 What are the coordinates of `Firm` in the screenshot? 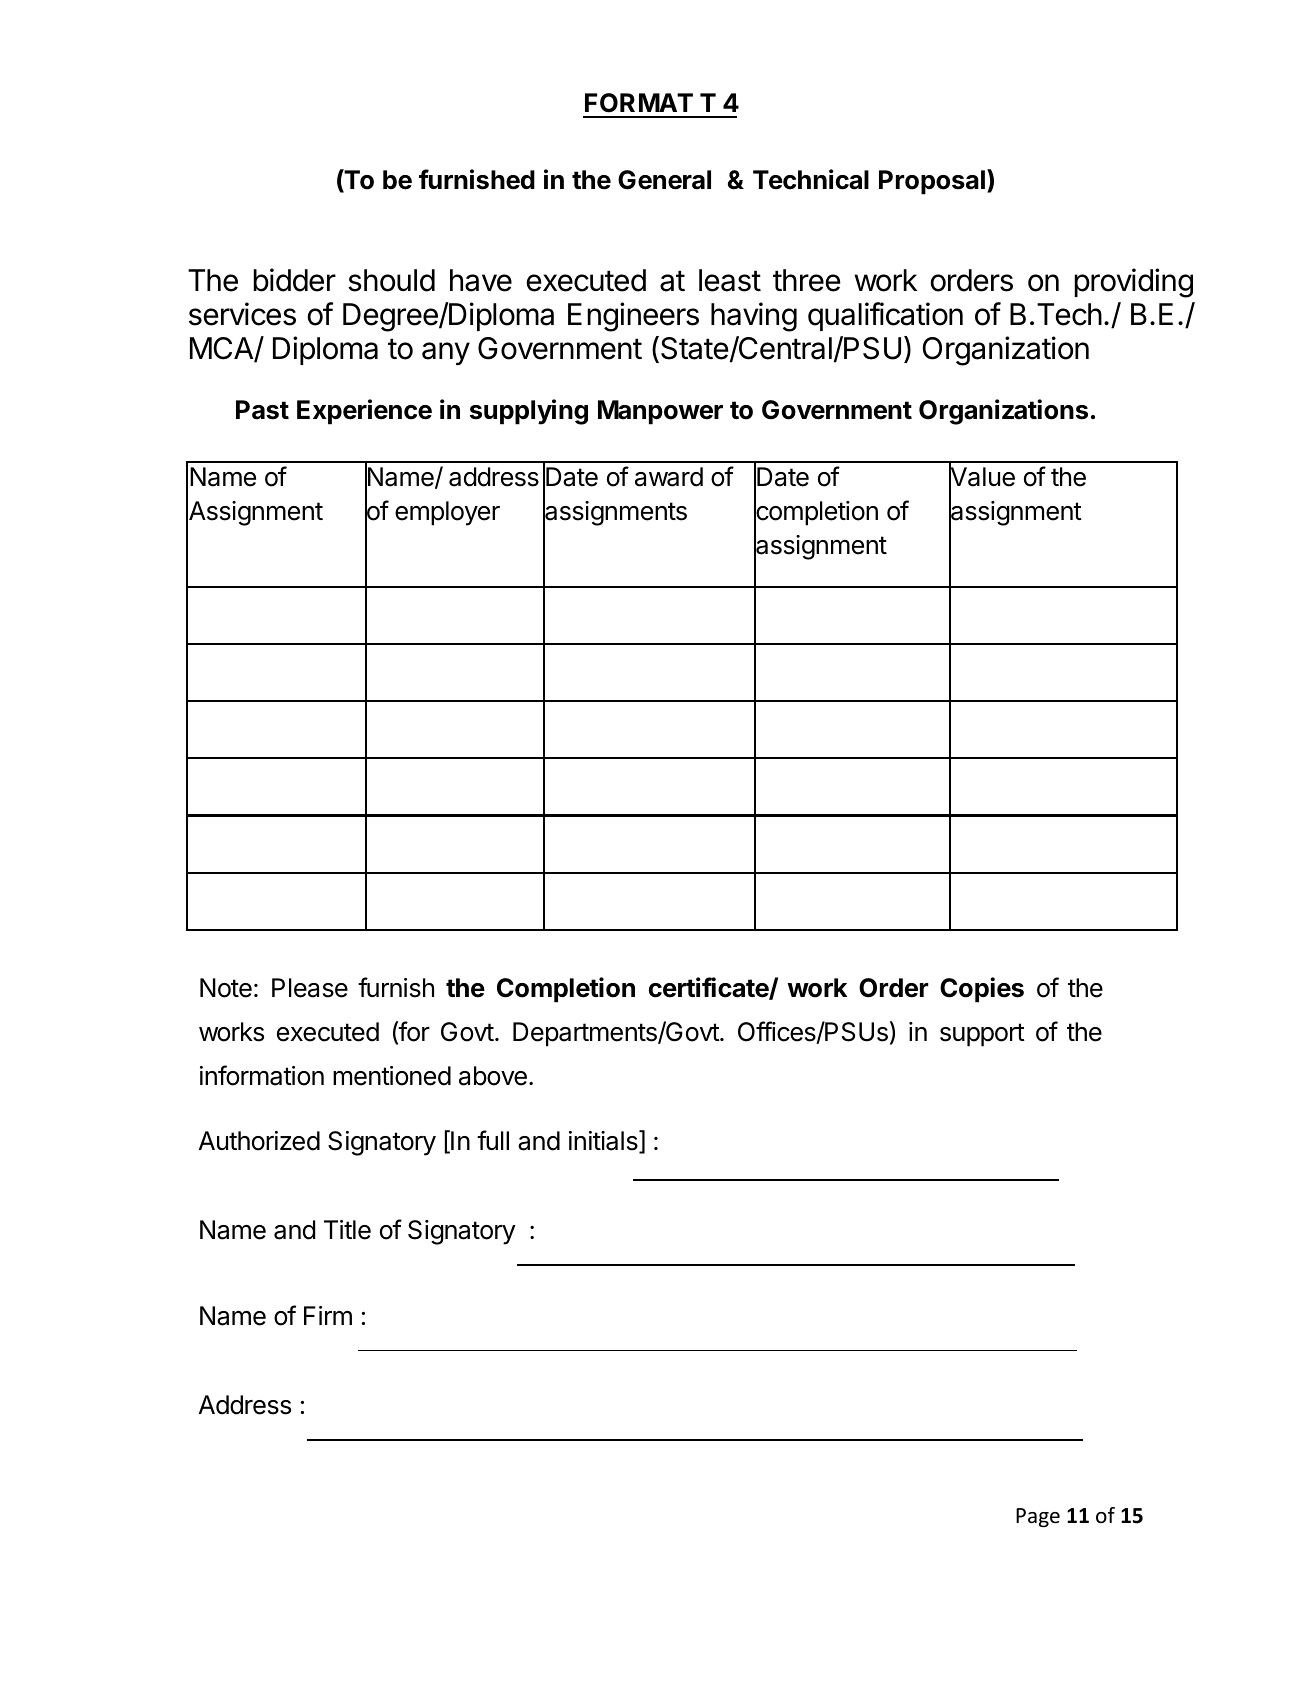 It's located at (328, 1315).
